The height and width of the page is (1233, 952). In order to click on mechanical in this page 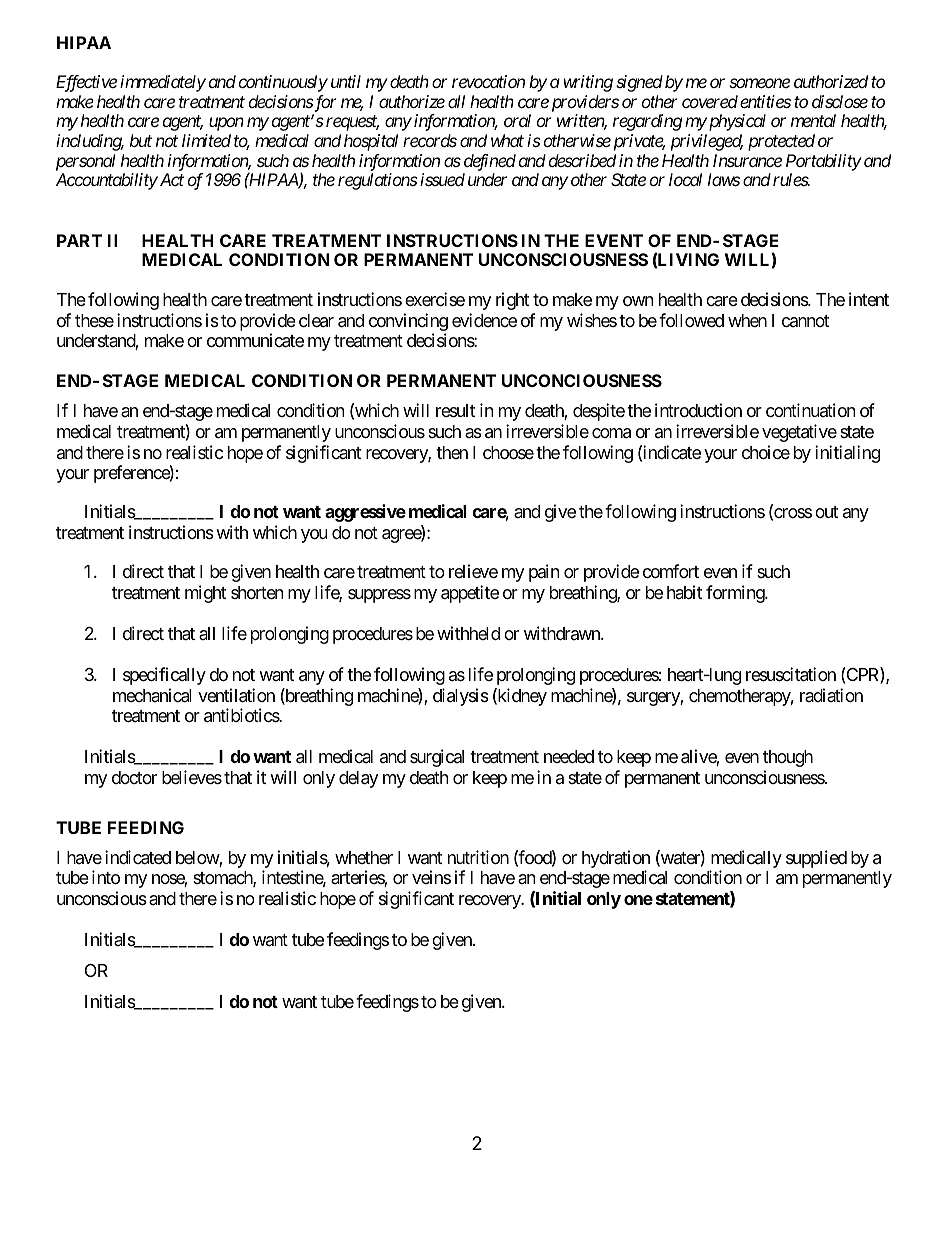, I will do `click(152, 695)`.
